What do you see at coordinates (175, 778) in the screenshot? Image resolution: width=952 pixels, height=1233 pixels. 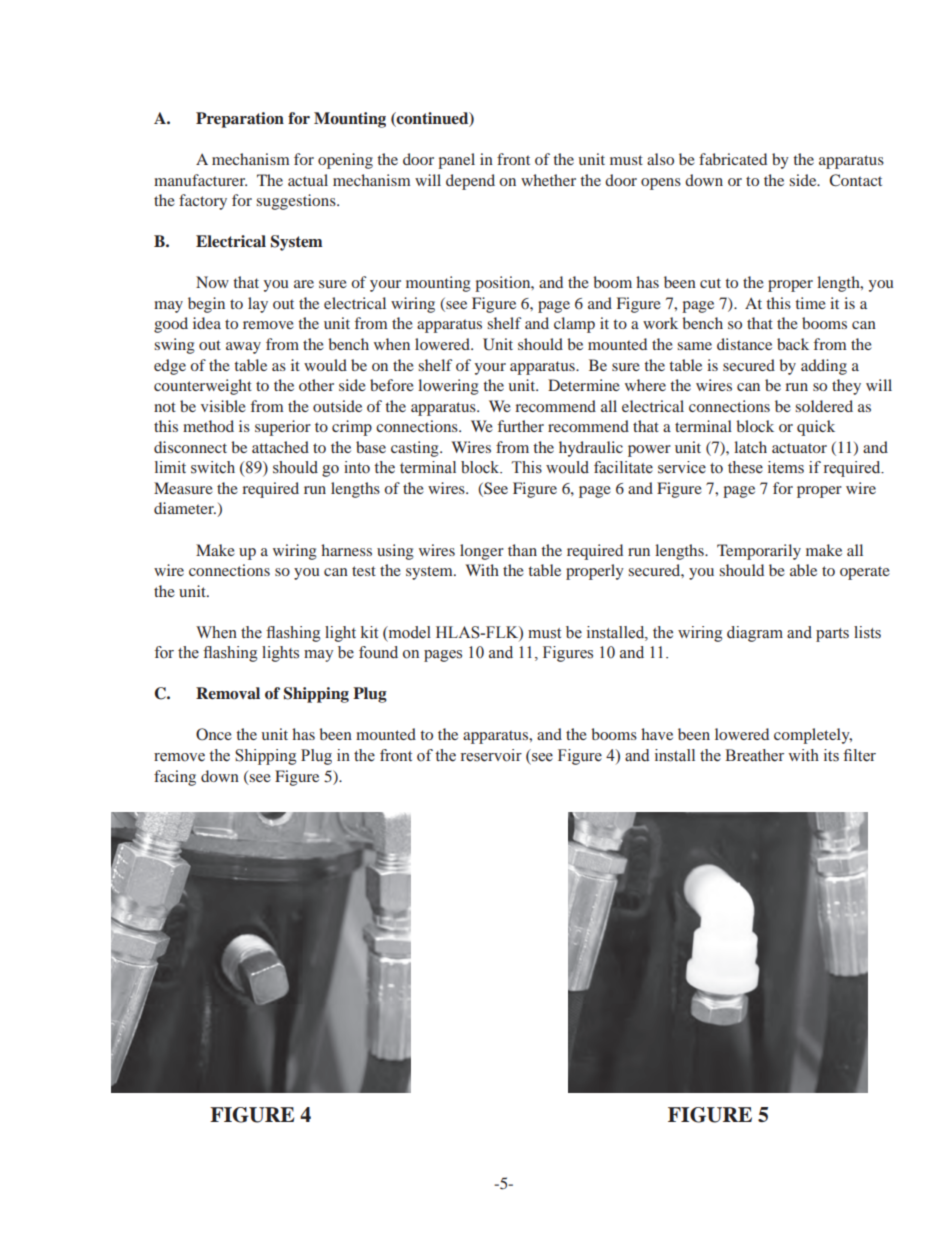 I see `facing` at bounding box center [175, 778].
